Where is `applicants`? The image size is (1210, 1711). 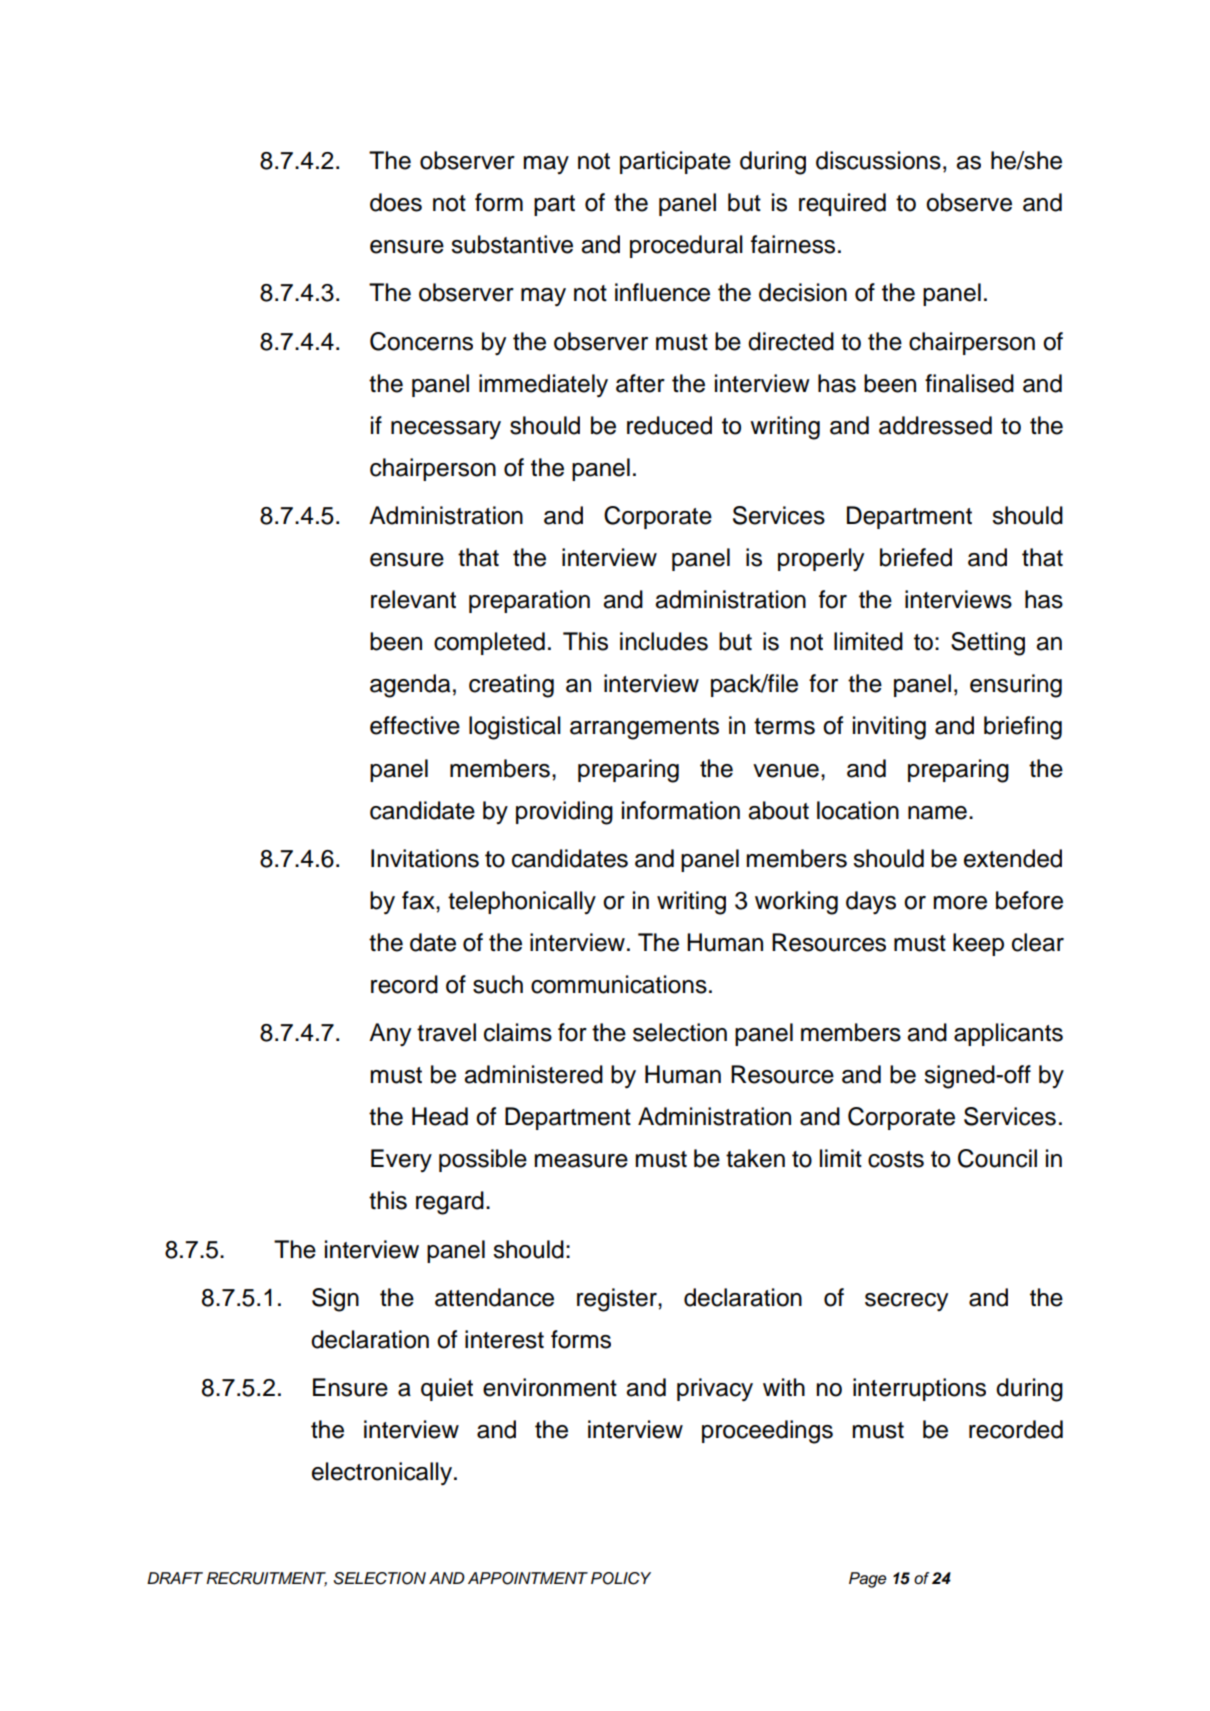
applicants is located at coordinates (1008, 1034).
